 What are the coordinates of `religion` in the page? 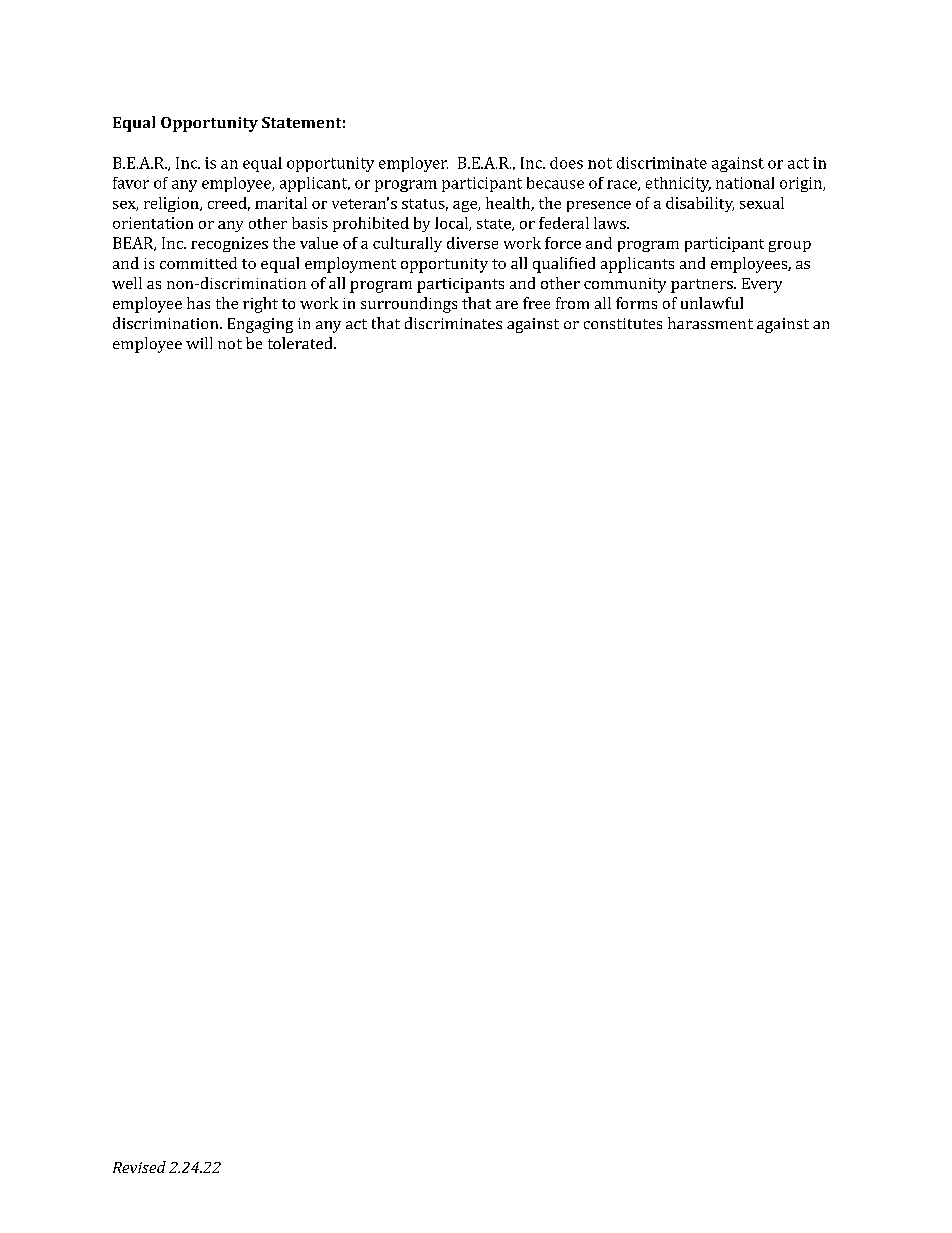 It's located at (172, 204).
